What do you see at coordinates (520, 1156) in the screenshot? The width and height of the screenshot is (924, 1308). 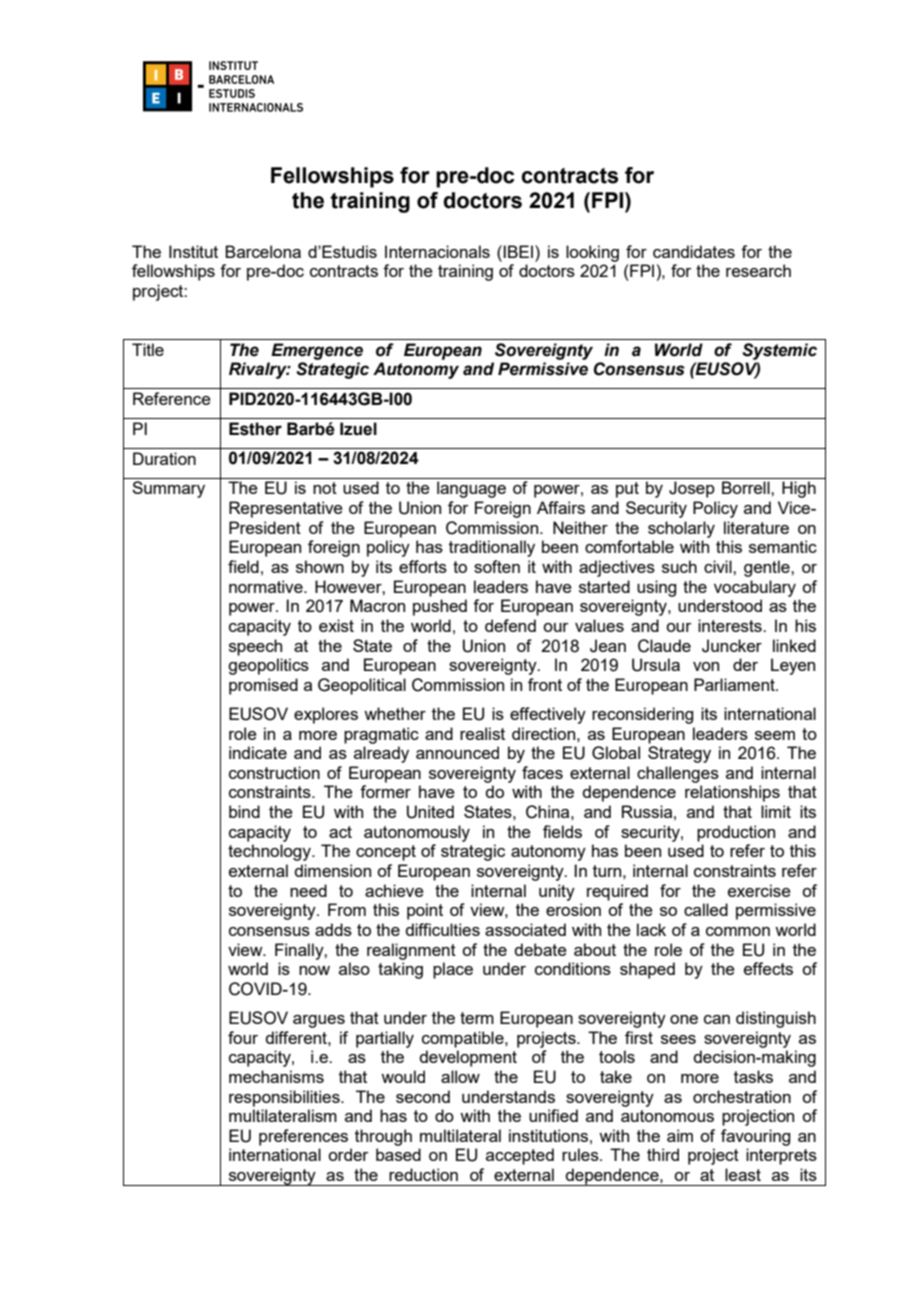 I see `accepted` at bounding box center [520, 1156].
